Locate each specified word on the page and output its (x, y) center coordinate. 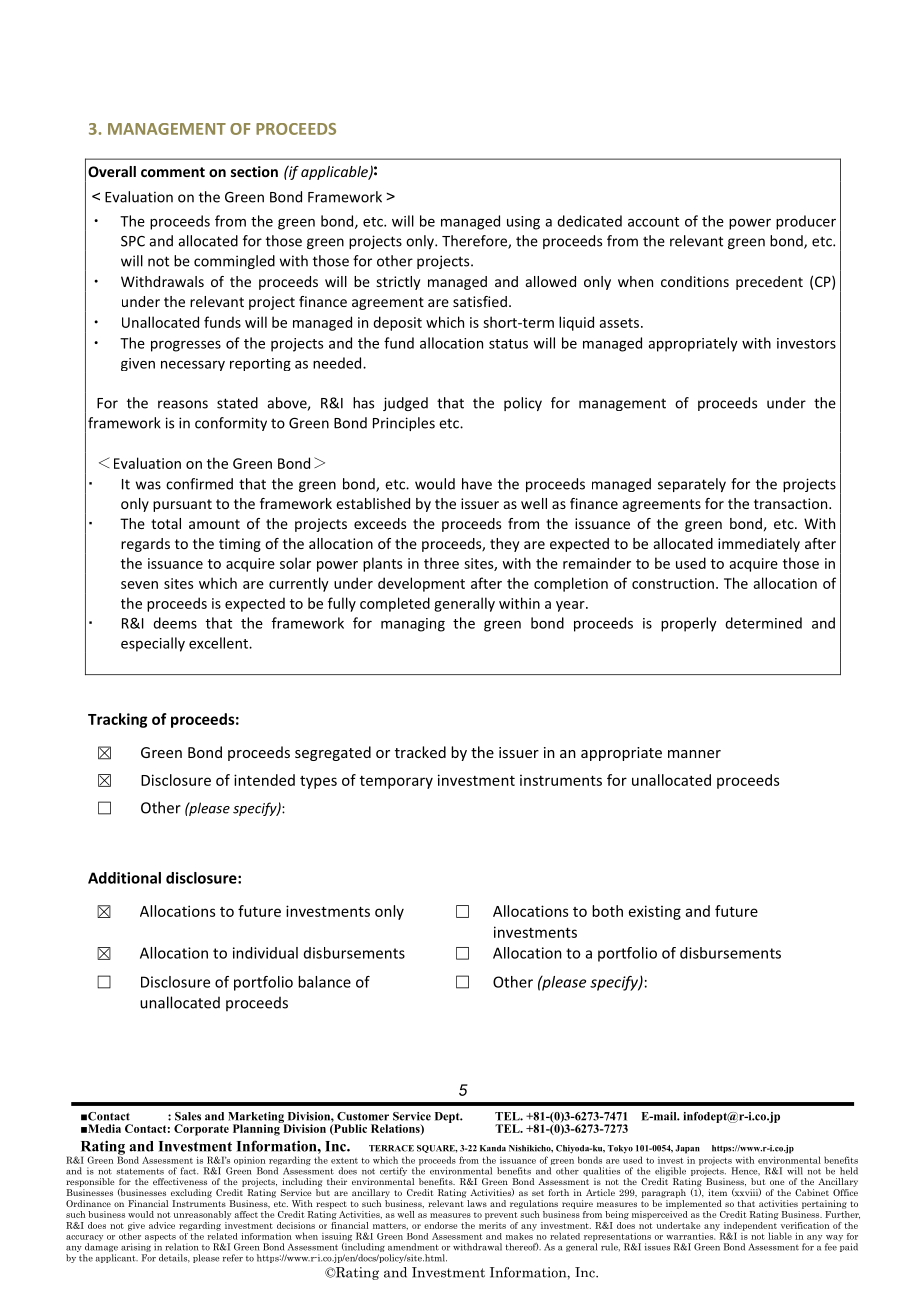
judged (405, 404)
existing (655, 912)
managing (413, 625)
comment (173, 172)
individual (265, 953)
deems (175, 623)
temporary (396, 782)
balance (324, 982)
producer (806, 222)
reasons (183, 404)
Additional (124, 878)
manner (694, 754)
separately (692, 485)
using (523, 223)
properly (689, 624)
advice (162, 1225)
